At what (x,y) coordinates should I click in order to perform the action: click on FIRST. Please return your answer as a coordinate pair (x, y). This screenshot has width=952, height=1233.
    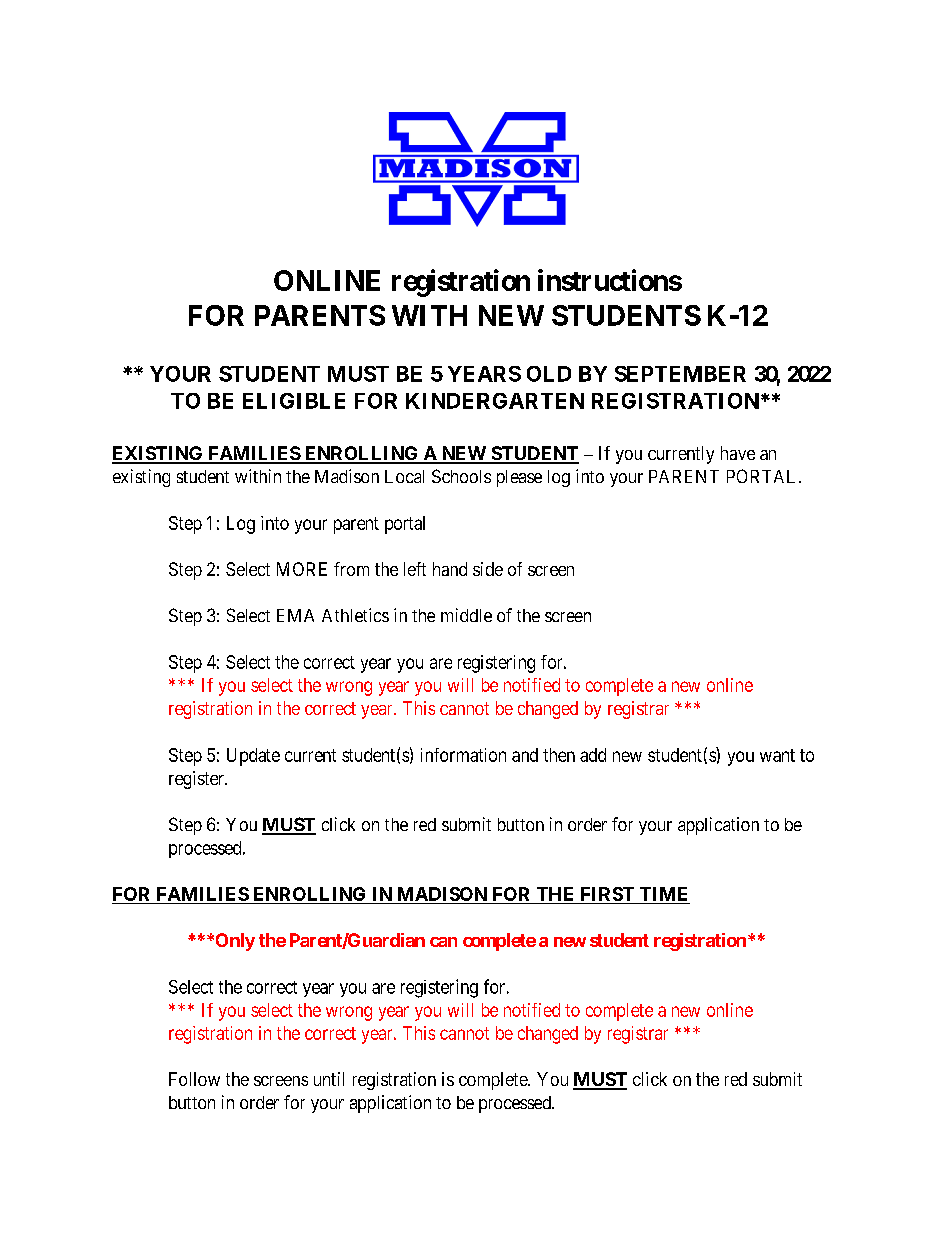
    Looking at the image, I should click on (607, 895).
